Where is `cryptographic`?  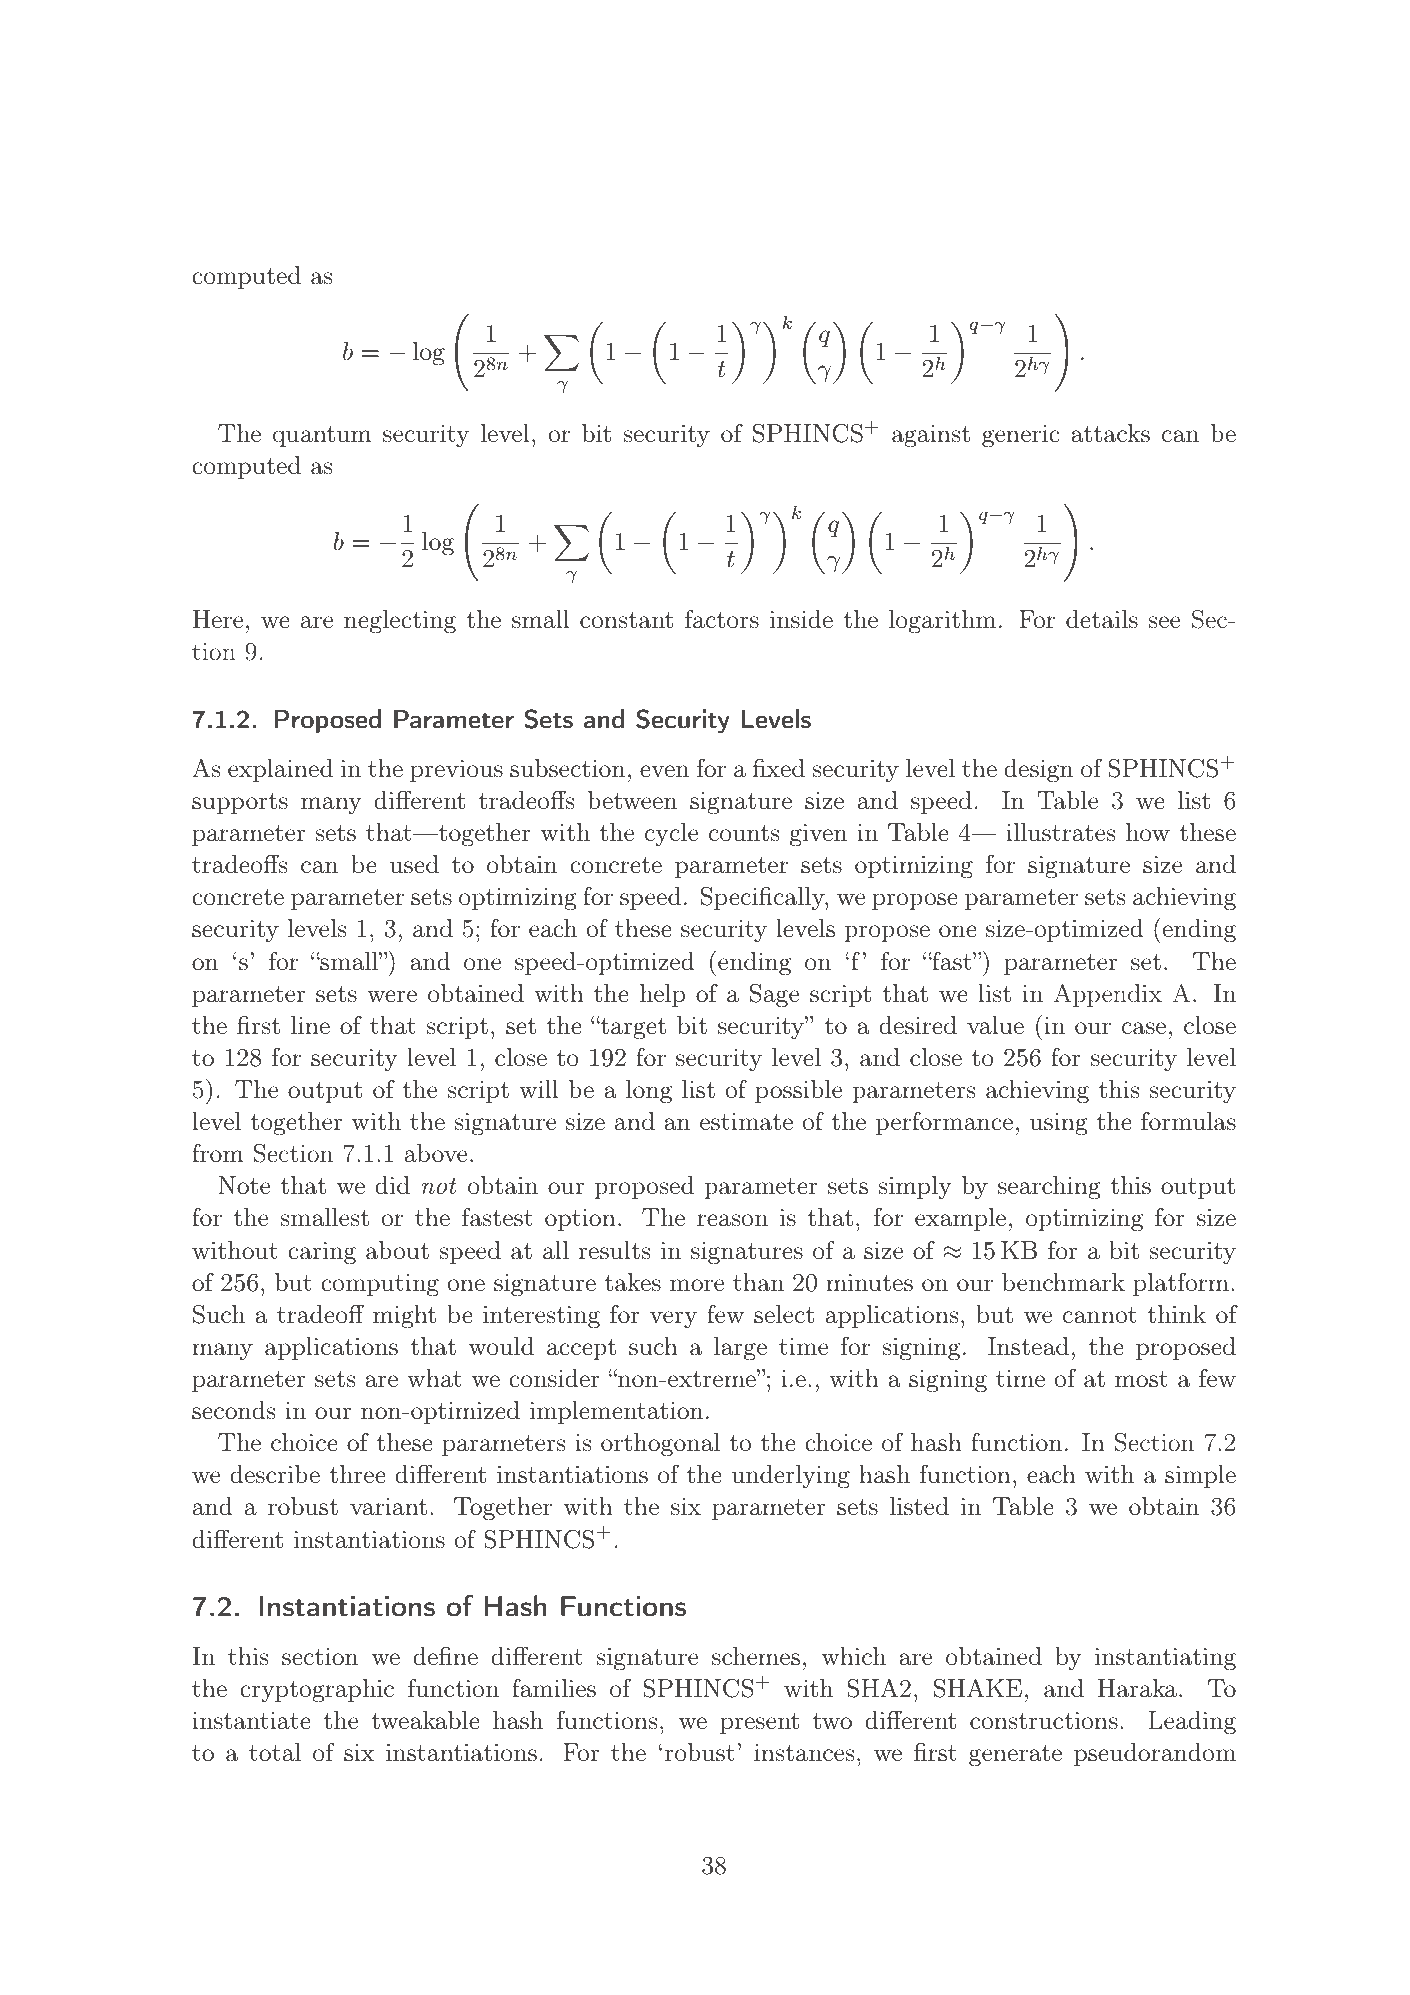
cryptographic is located at coordinates (317, 1691).
